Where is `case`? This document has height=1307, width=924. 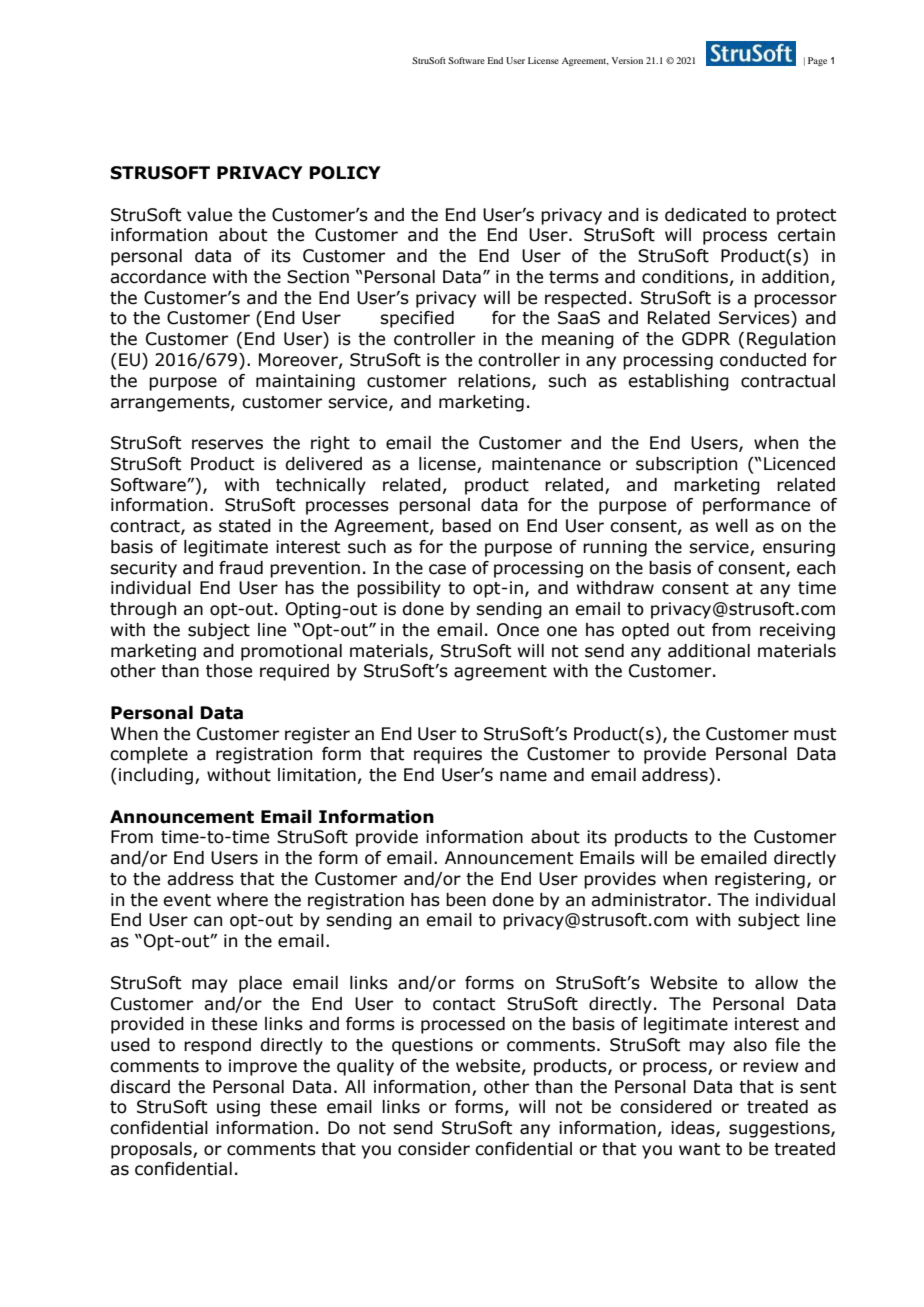
case is located at coordinates (447, 569).
